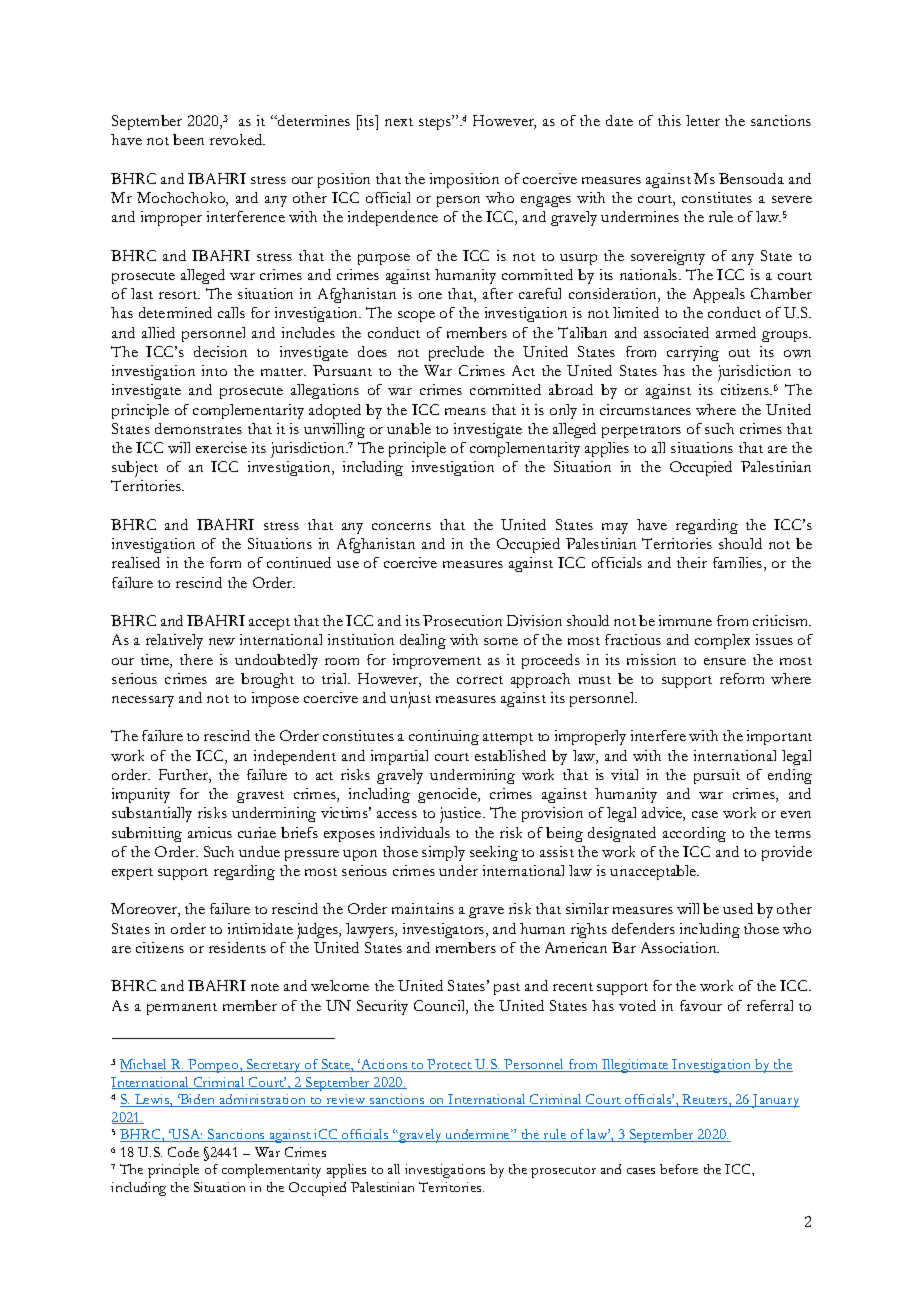 This screenshot has width=924, height=1308. I want to click on next, so click(399, 122).
